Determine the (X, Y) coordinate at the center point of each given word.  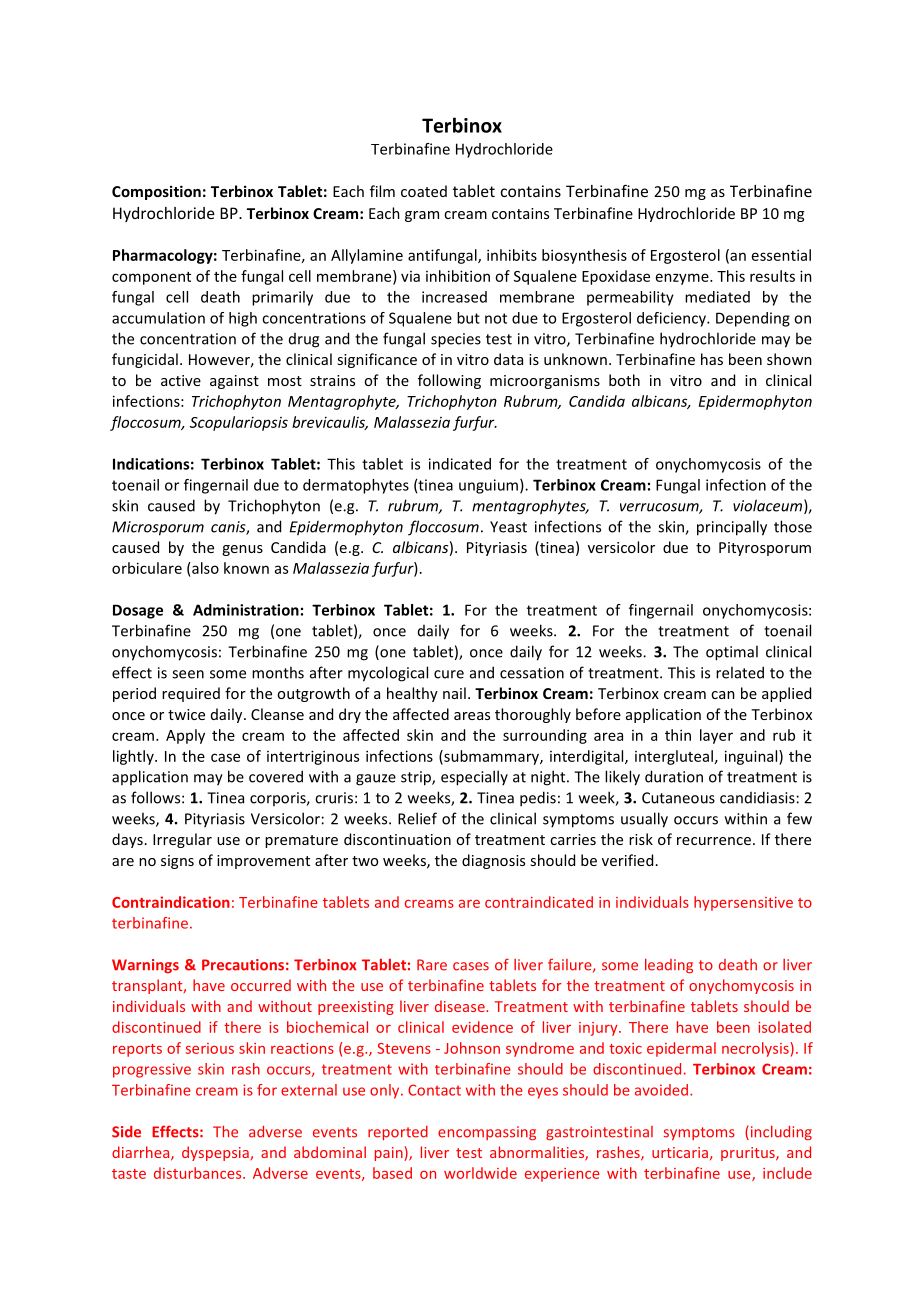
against (234, 382)
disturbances (199, 1173)
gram (422, 216)
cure (449, 674)
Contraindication (171, 902)
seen (188, 674)
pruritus (749, 1154)
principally (732, 528)
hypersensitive (743, 903)
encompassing (487, 1133)
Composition (156, 192)
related (740, 672)
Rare (432, 965)
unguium (488, 486)
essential (781, 255)
